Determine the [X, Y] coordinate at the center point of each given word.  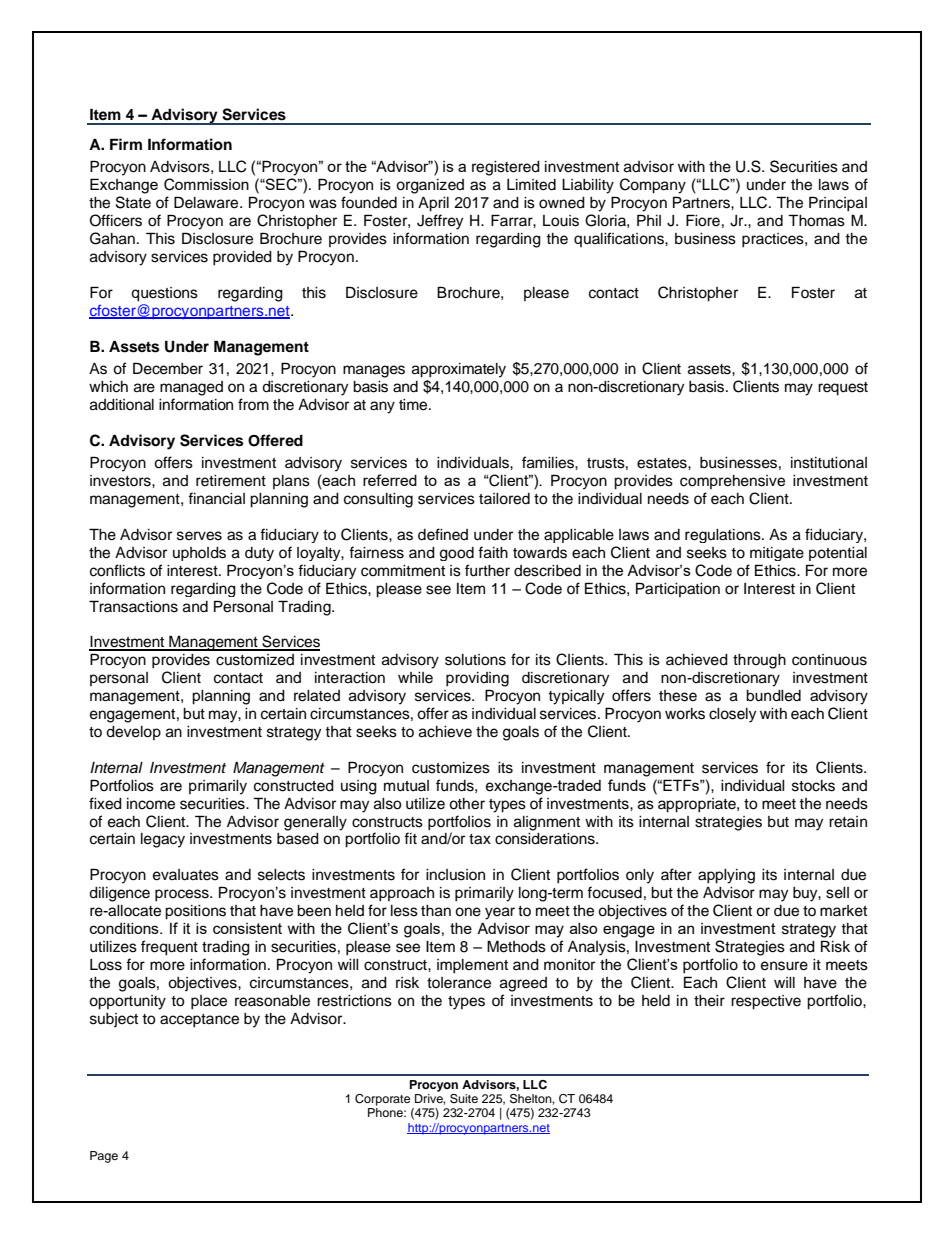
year [500, 913]
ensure [784, 966]
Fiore [703, 220]
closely [732, 715]
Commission [206, 184]
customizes [451, 768]
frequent [169, 948]
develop [133, 733]
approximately [459, 370]
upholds [199, 554]
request [843, 389]
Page [104, 1157]
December [168, 368]
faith [493, 552]
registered [506, 168]
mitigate [777, 554]
